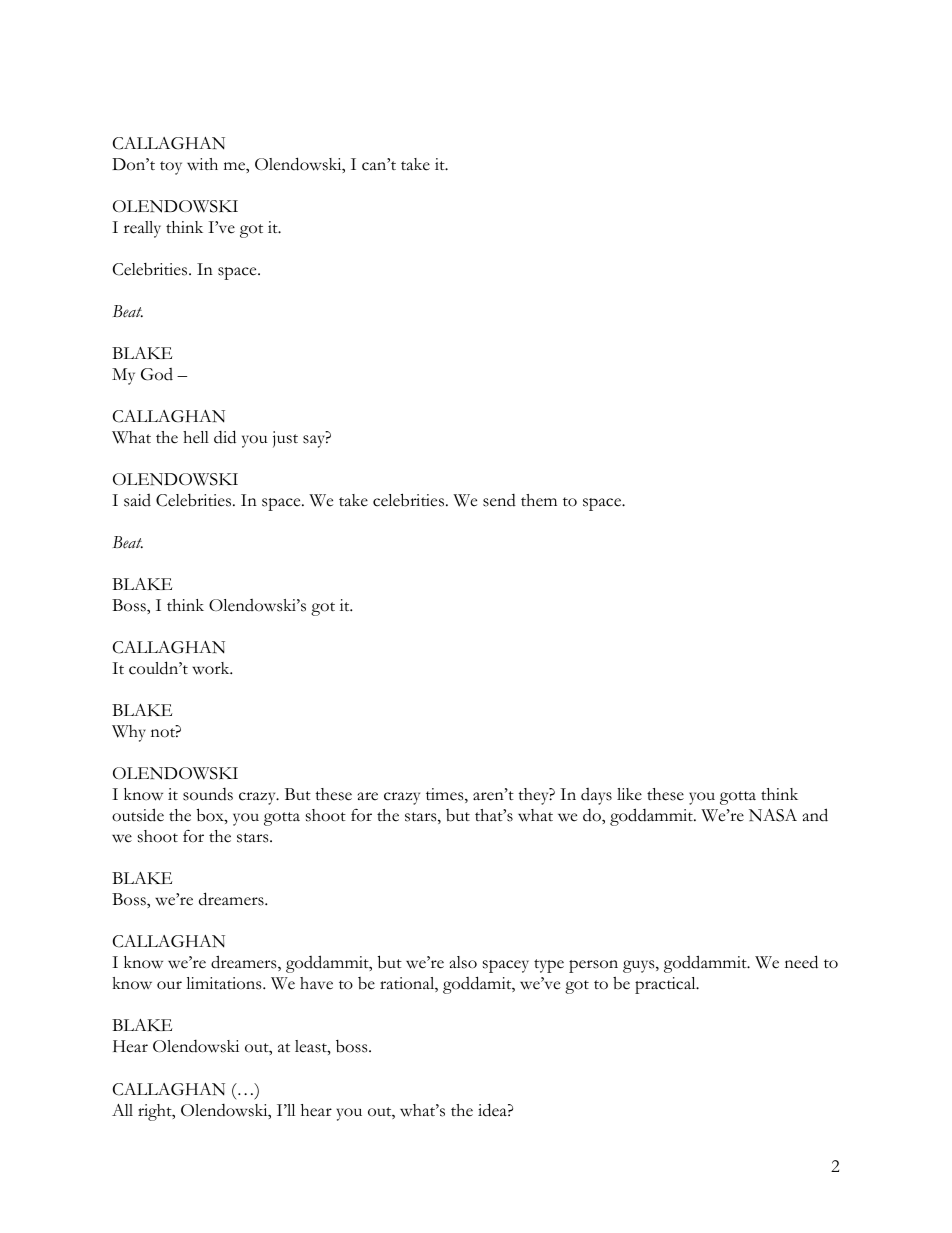 The height and width of the image is (1233, 952). What do you see at coordinates (212, 668) in the image?
I see `work` at bounding box center [212, 668].
